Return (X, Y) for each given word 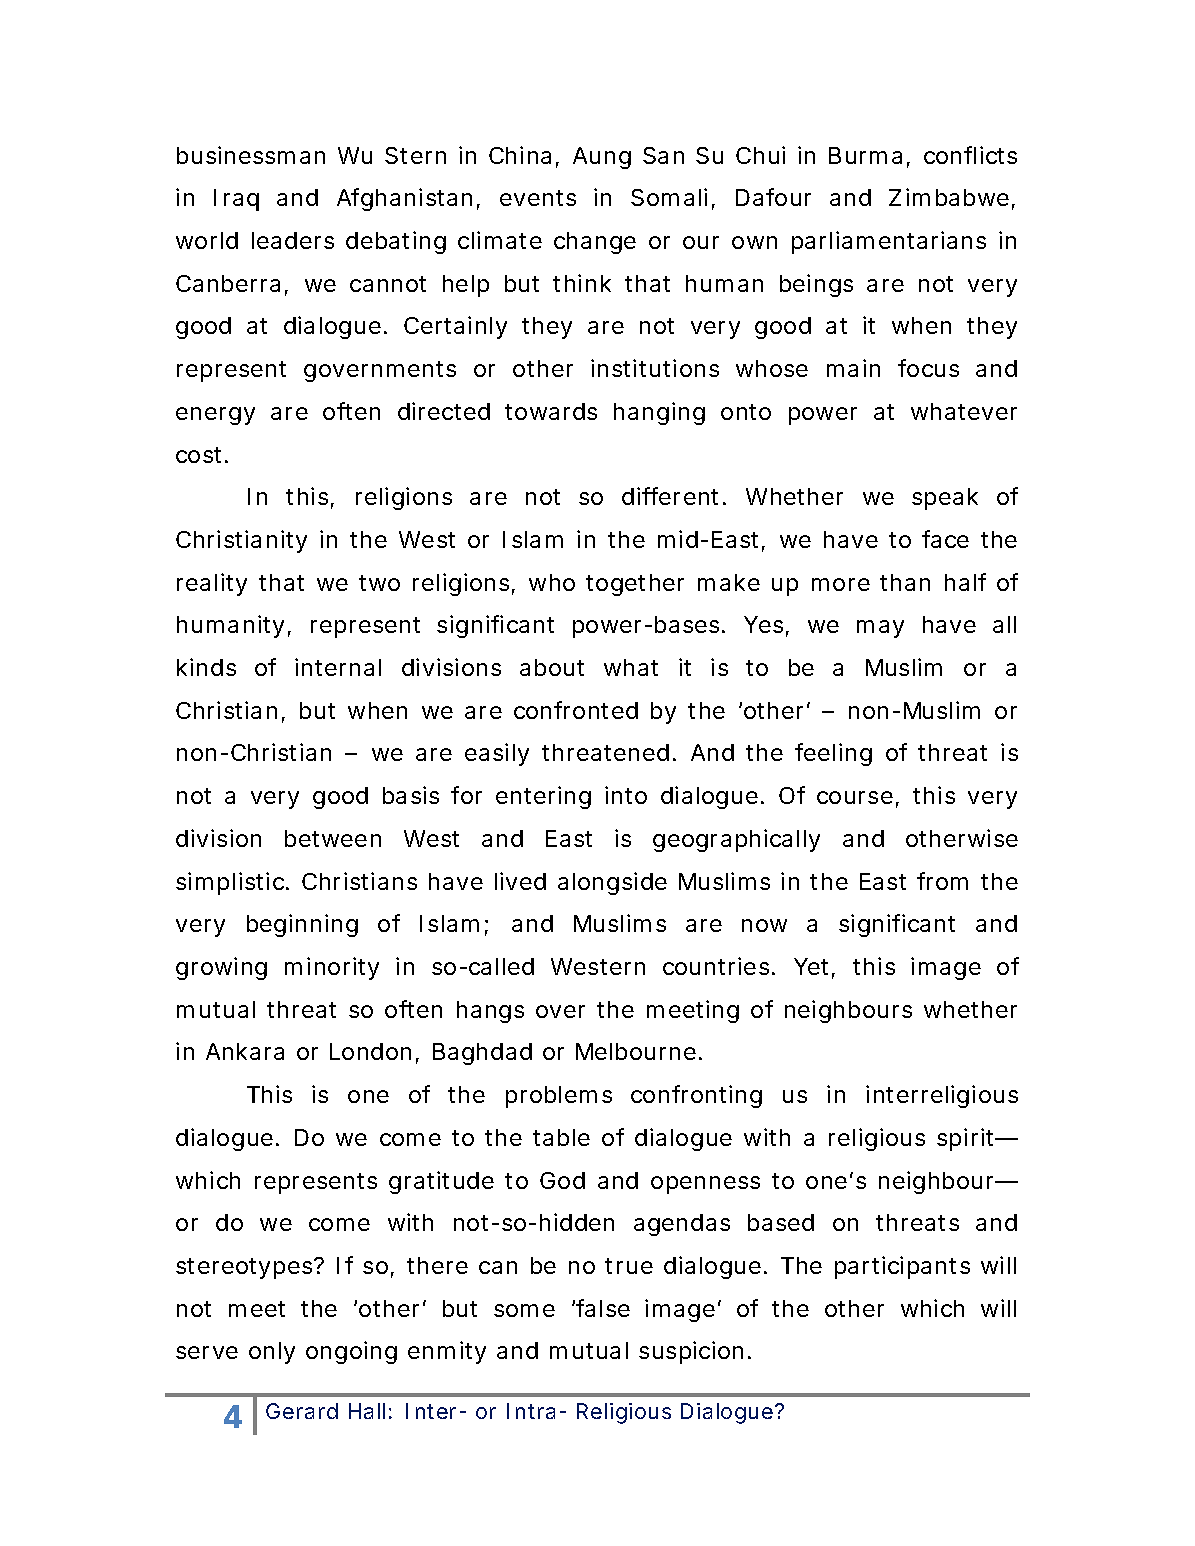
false (603, 1308)
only (272, 1353)
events (538, 198)
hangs (490, 1012)
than (905, 582)
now (764, 925)
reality (212, 584)
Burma (865, 155)
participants (902, 1267)
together (635, 585)
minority (332, 968)
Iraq (236, 200)
